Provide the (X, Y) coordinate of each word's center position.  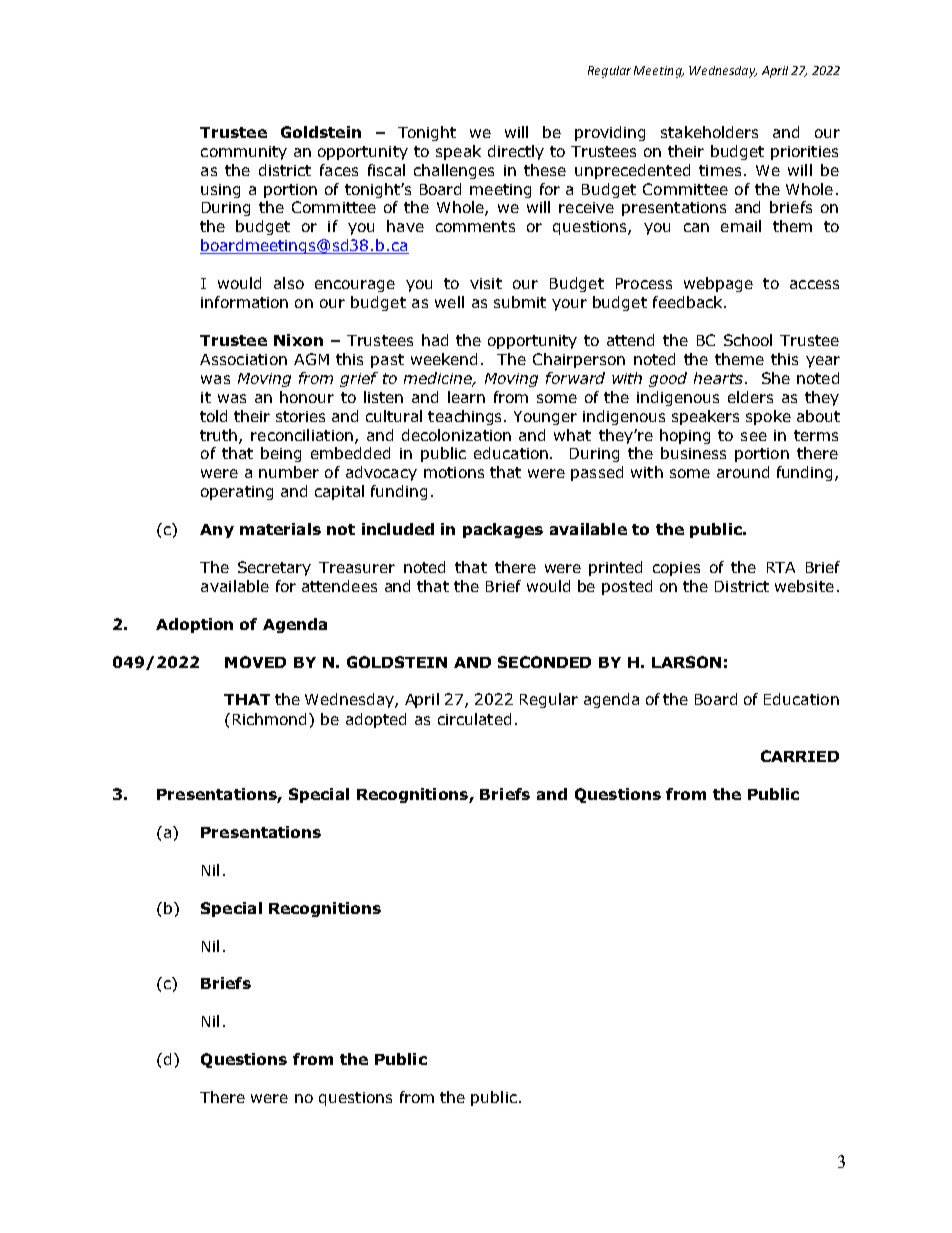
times (720, 170)
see (754, 436)
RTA (781, 567)
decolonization (456, 435)
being (281, 454)
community (244, 153)
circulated (474, 719)
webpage (718, 284)
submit (520, 302)
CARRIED (800, 756)
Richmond (269, 719)
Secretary (274, 568)
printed (615, 568)
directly (516, 152)
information (244, 302)
